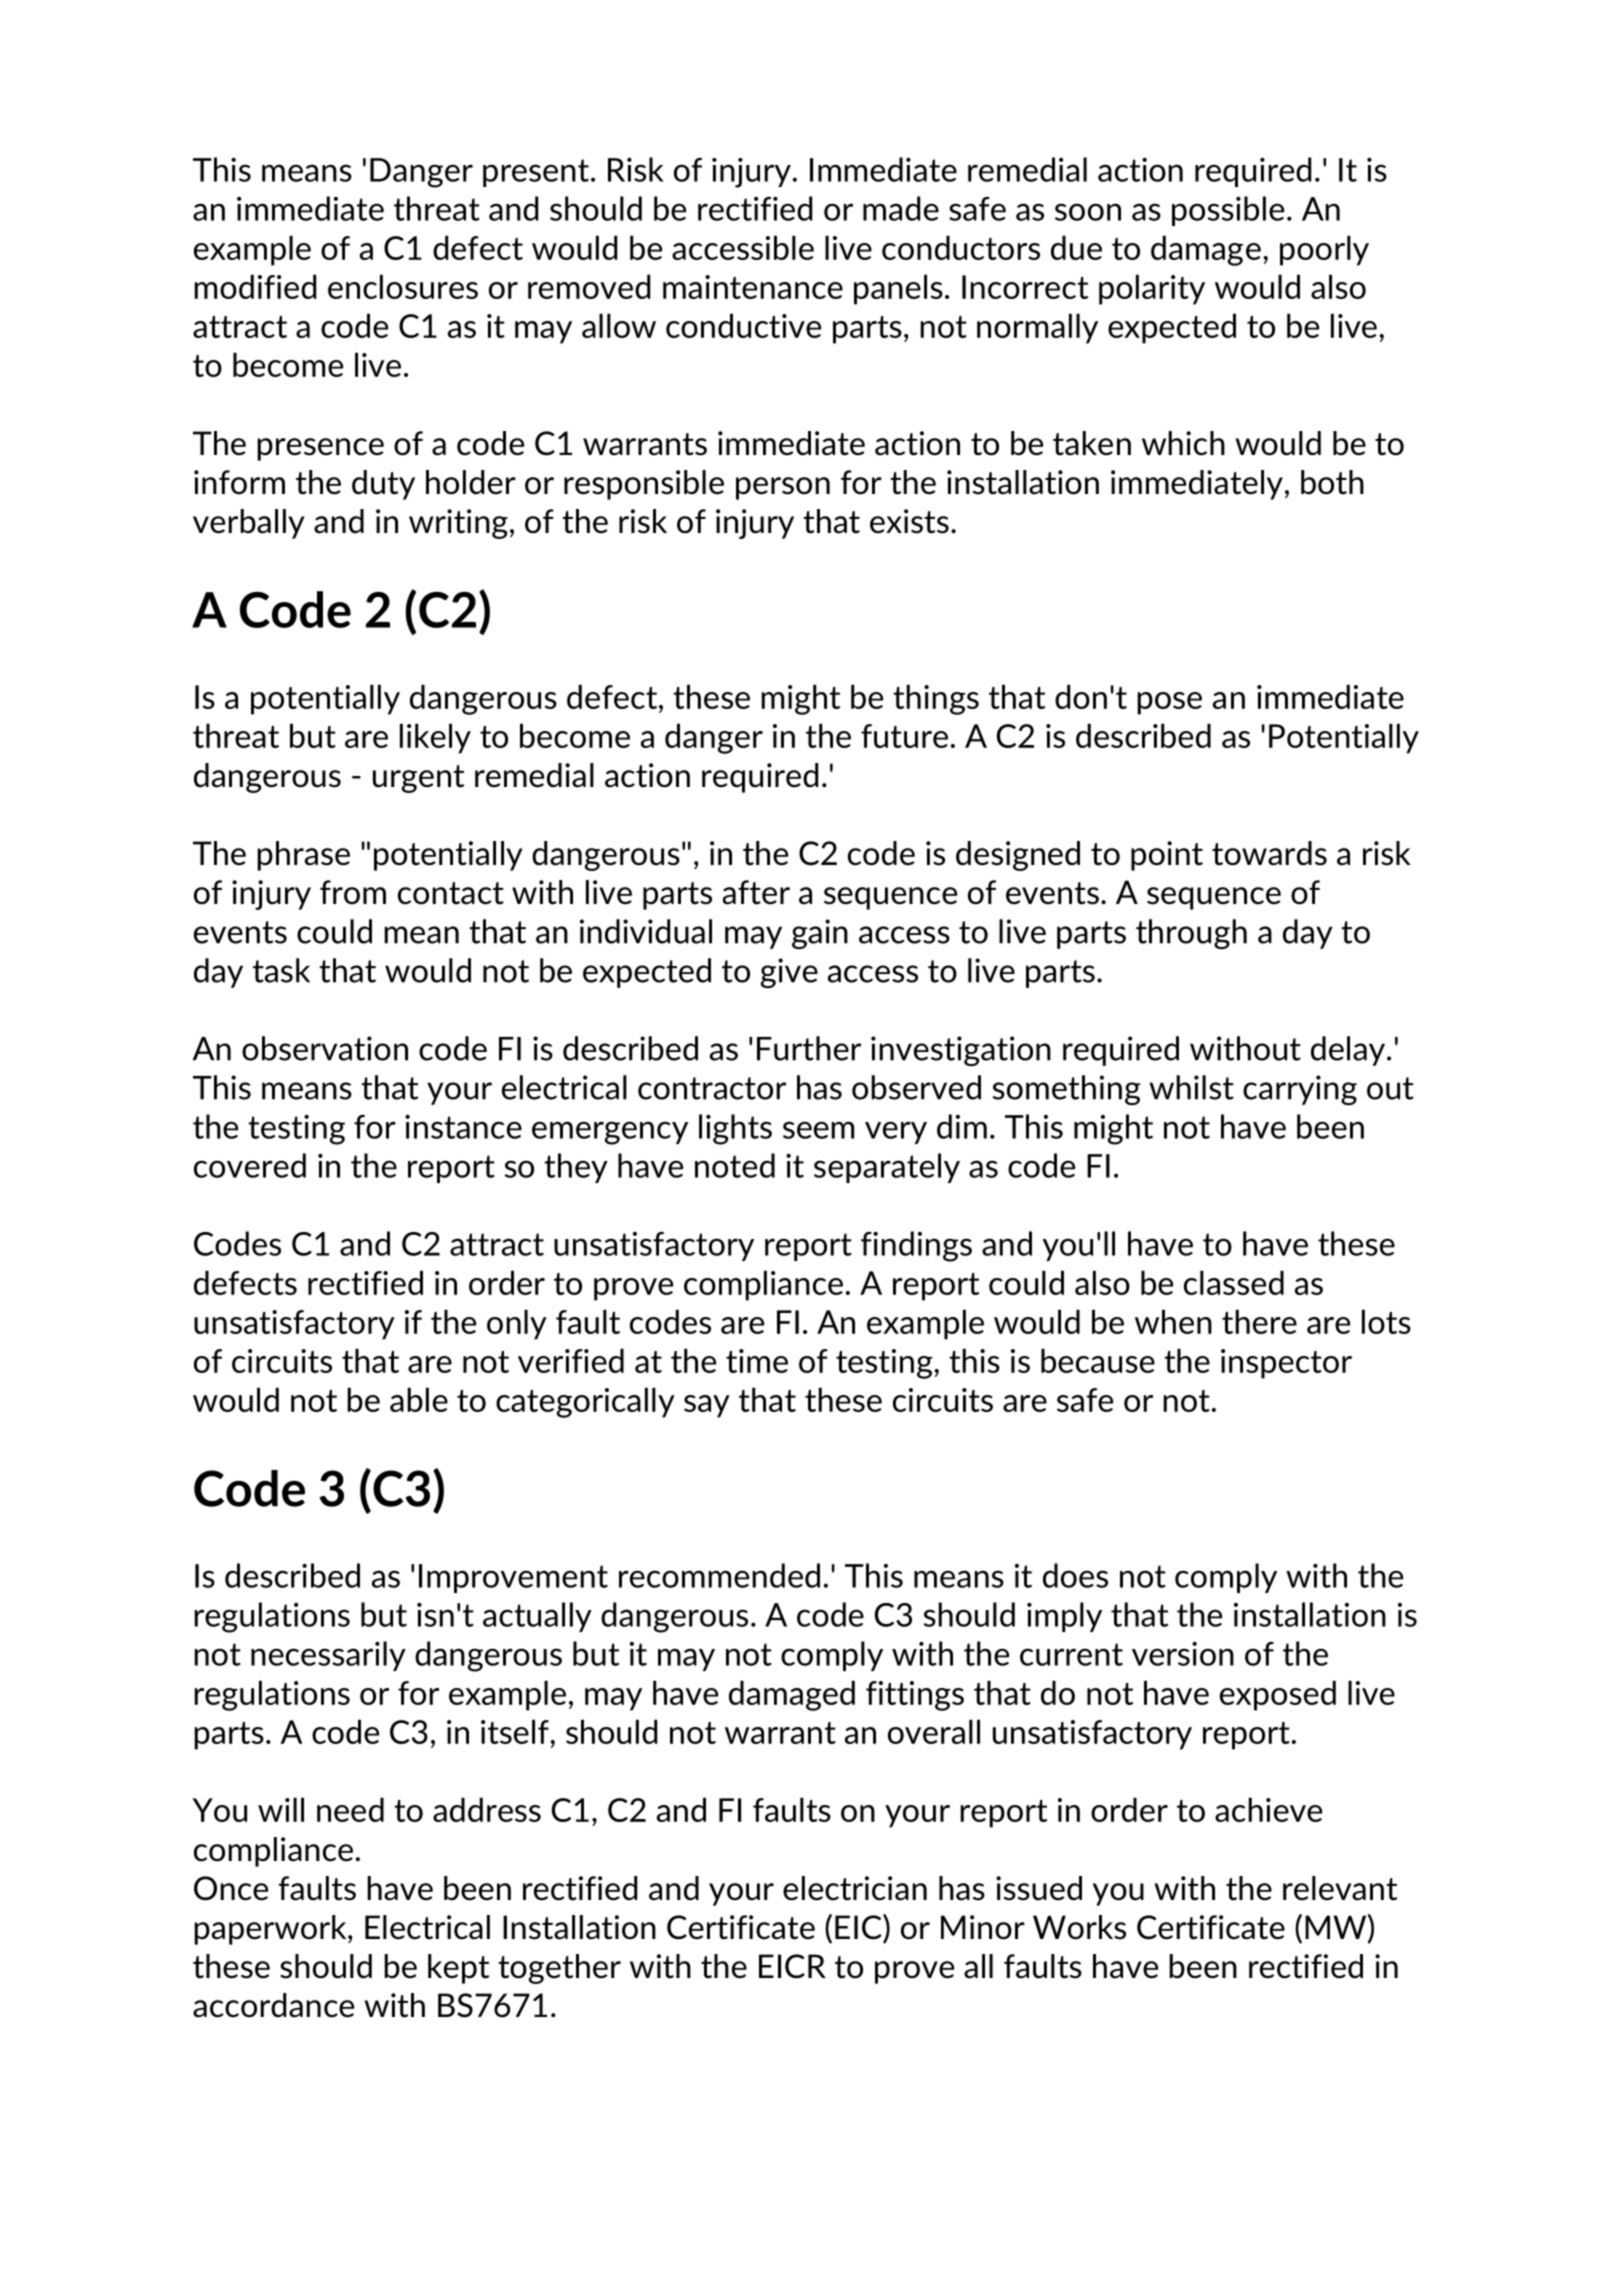 The height and width of the image is (2283, 1615). I want to click on electrician, so click(855, 1888).
